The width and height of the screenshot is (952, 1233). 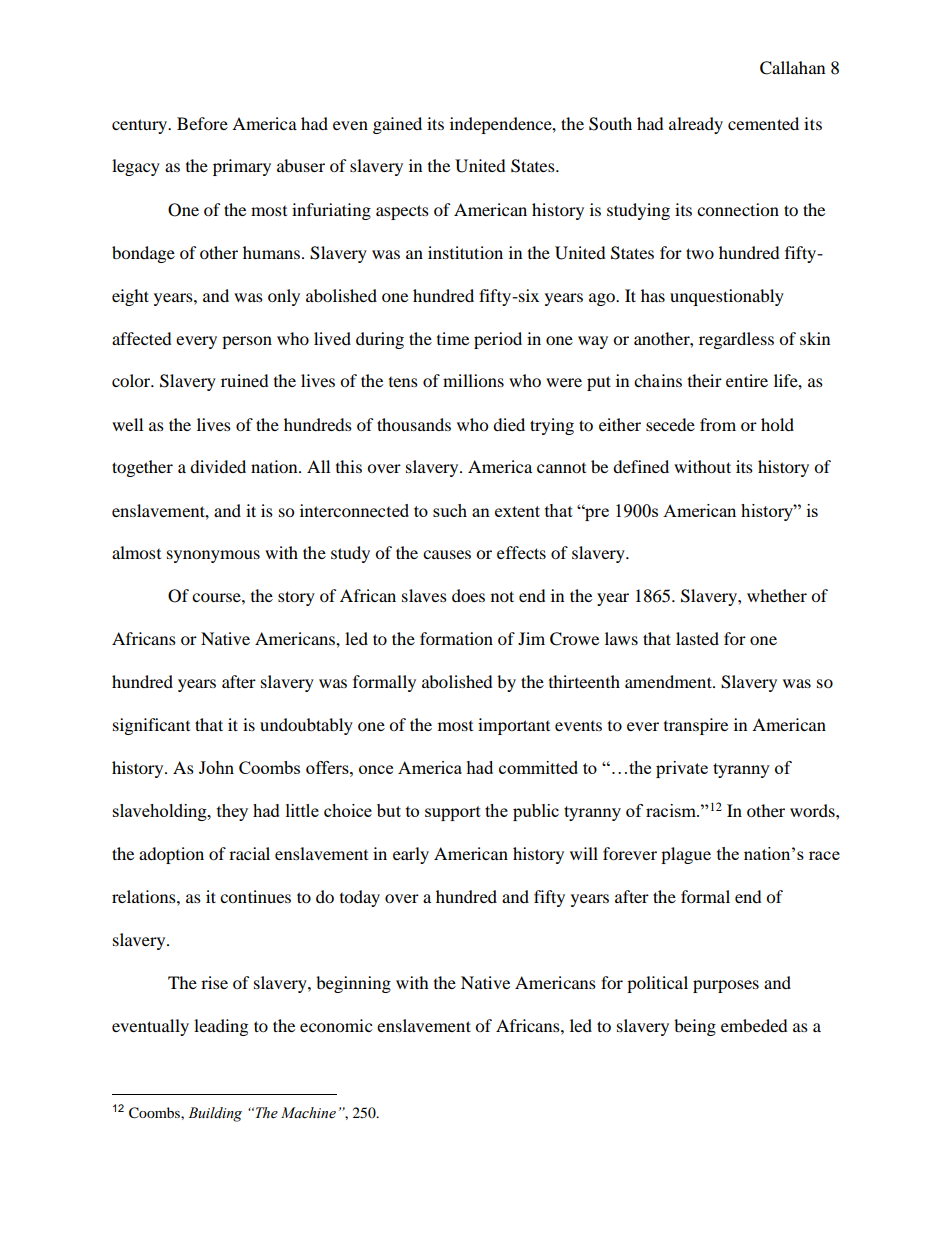 I want to click on Before, so click(x=202, y=123).
